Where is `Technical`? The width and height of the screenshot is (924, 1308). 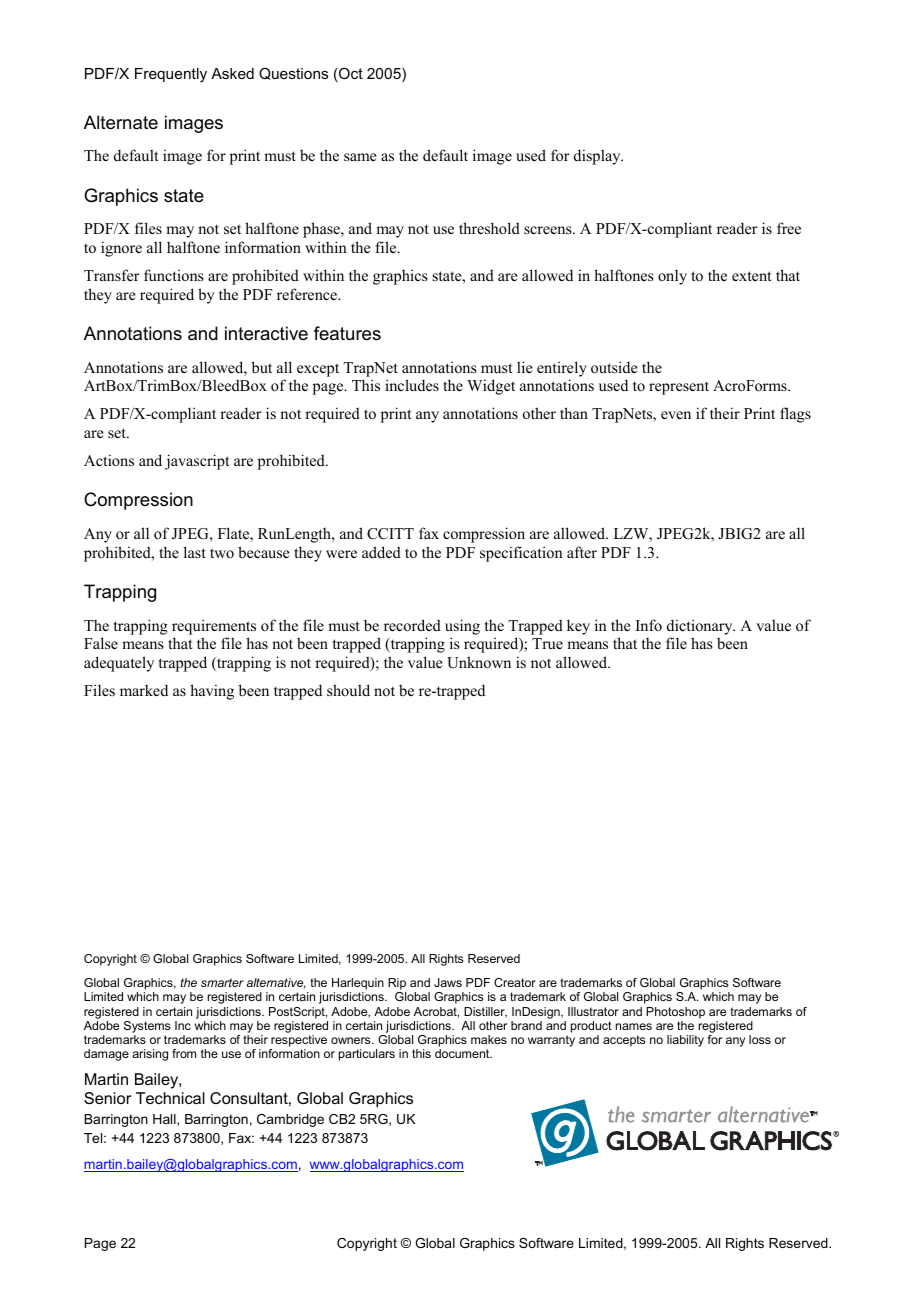 Technical is located at coordinates (170, 1098).
